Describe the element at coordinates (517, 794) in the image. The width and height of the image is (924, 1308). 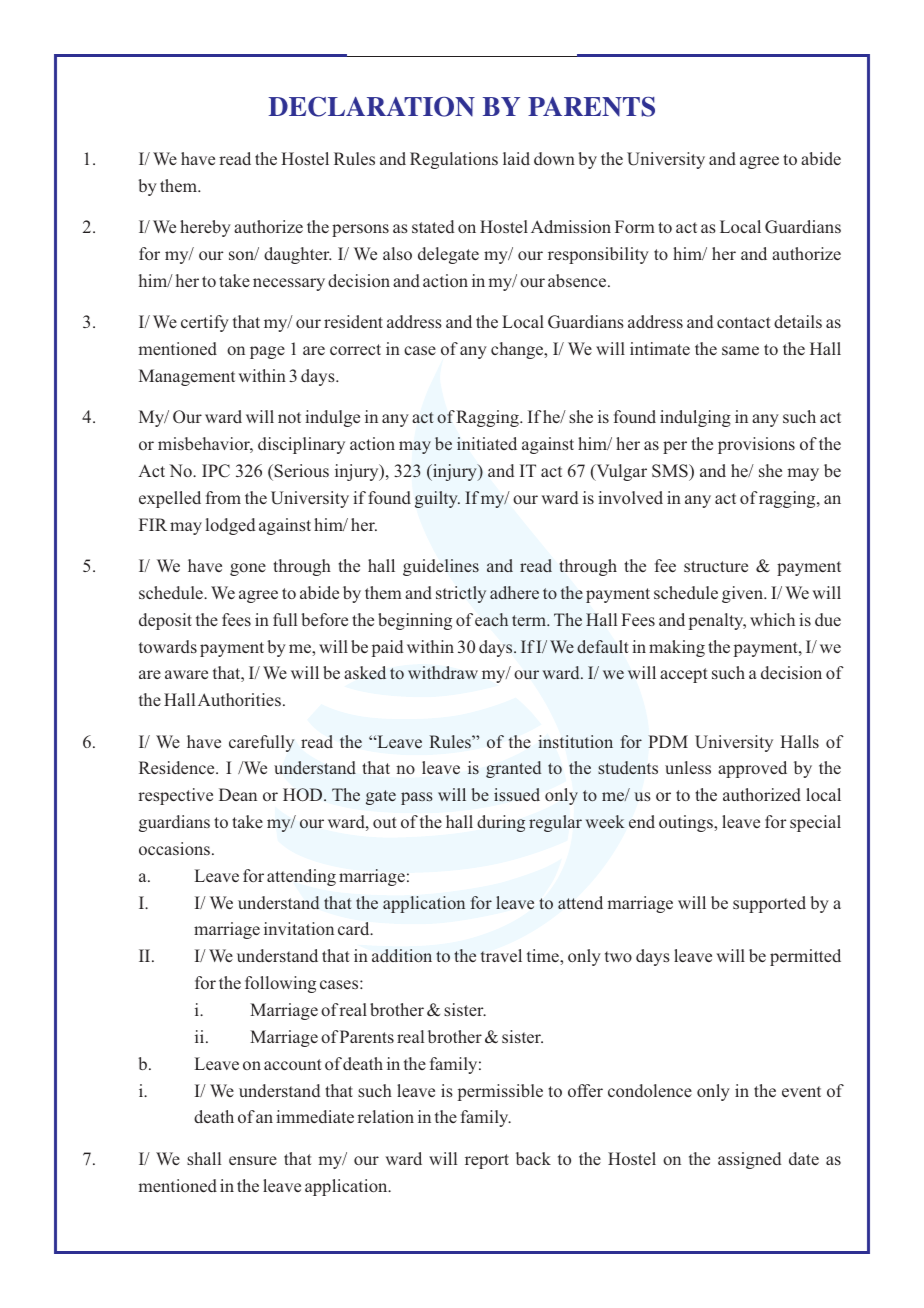
I see `issued` at that location.
